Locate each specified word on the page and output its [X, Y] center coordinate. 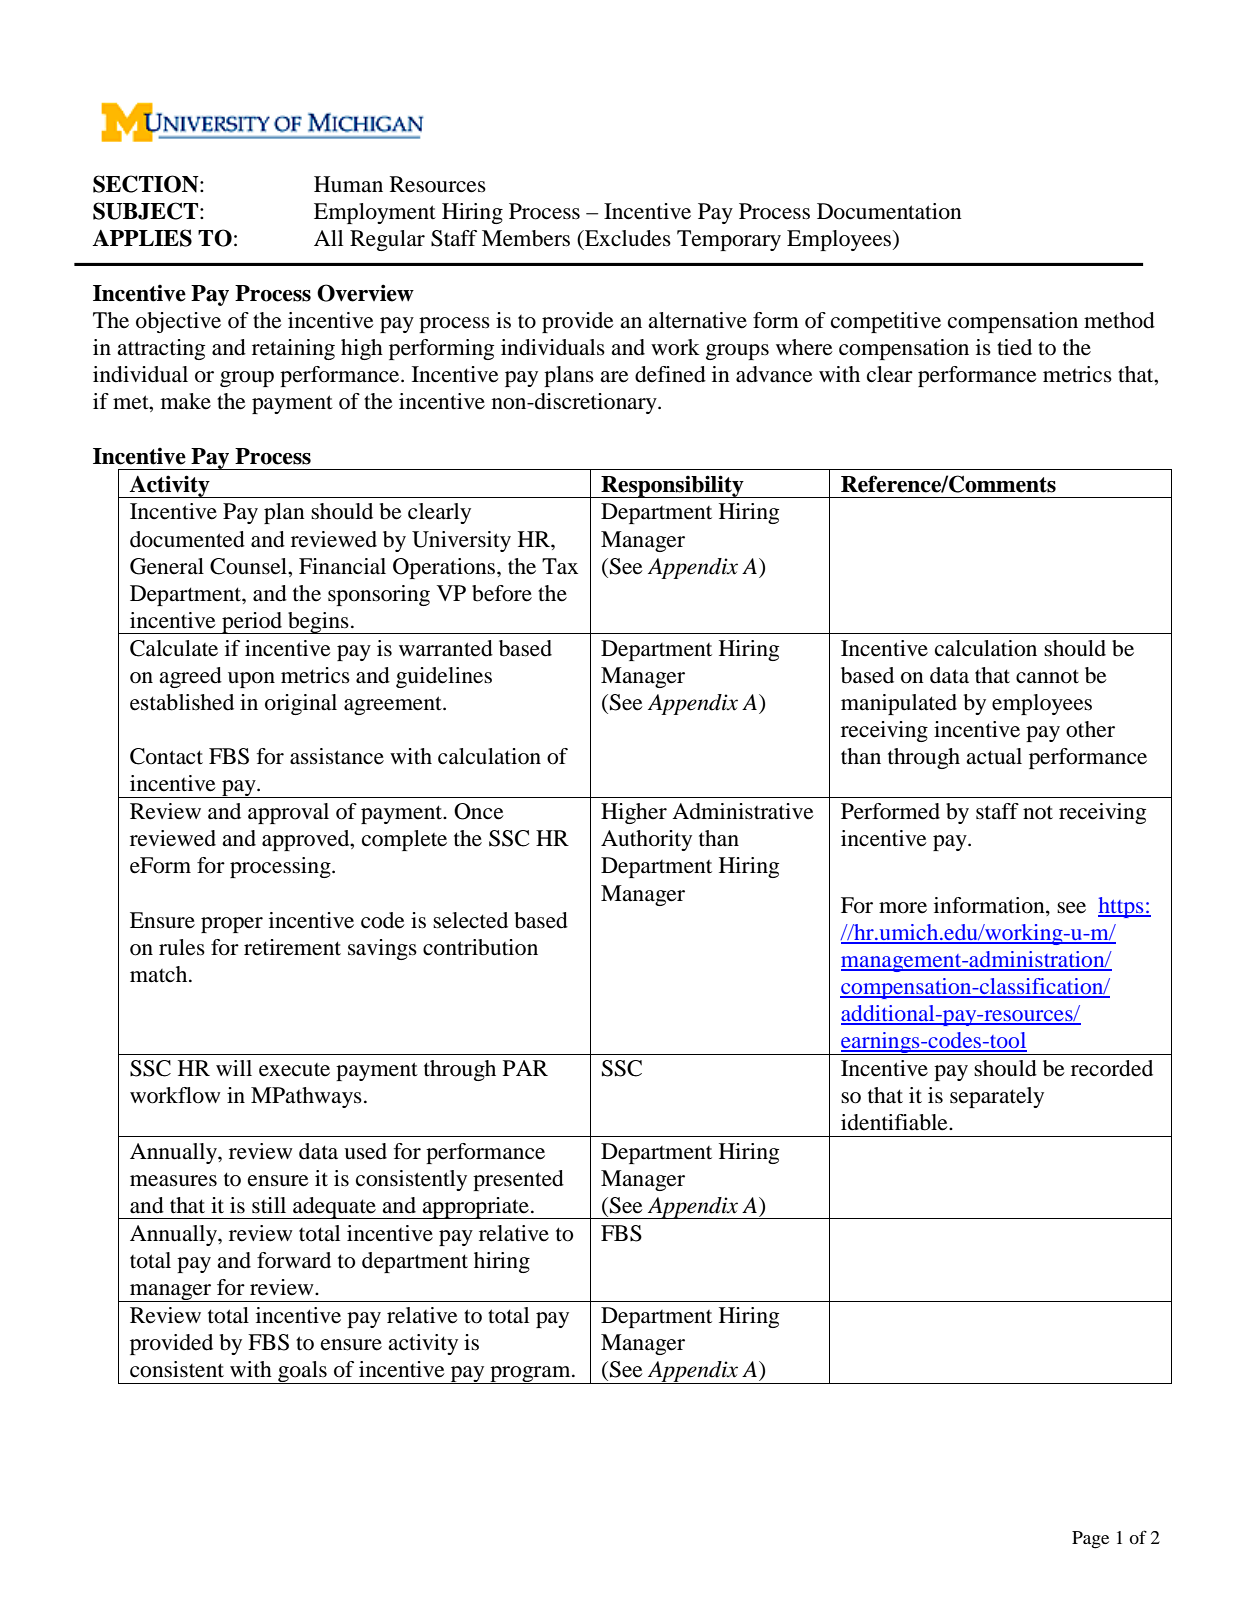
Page [1090, 1540]
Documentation [889, 211]
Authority [646, 840]
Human [348, 184]
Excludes [627, 238]
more [903, 908]
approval [288, 813]
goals [302, 1372]
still [269, 1205]
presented [518, 1180]
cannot [1047, 676]
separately [997, 1097]
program [530, 1375]
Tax [560, 566]
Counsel [249, 566]
